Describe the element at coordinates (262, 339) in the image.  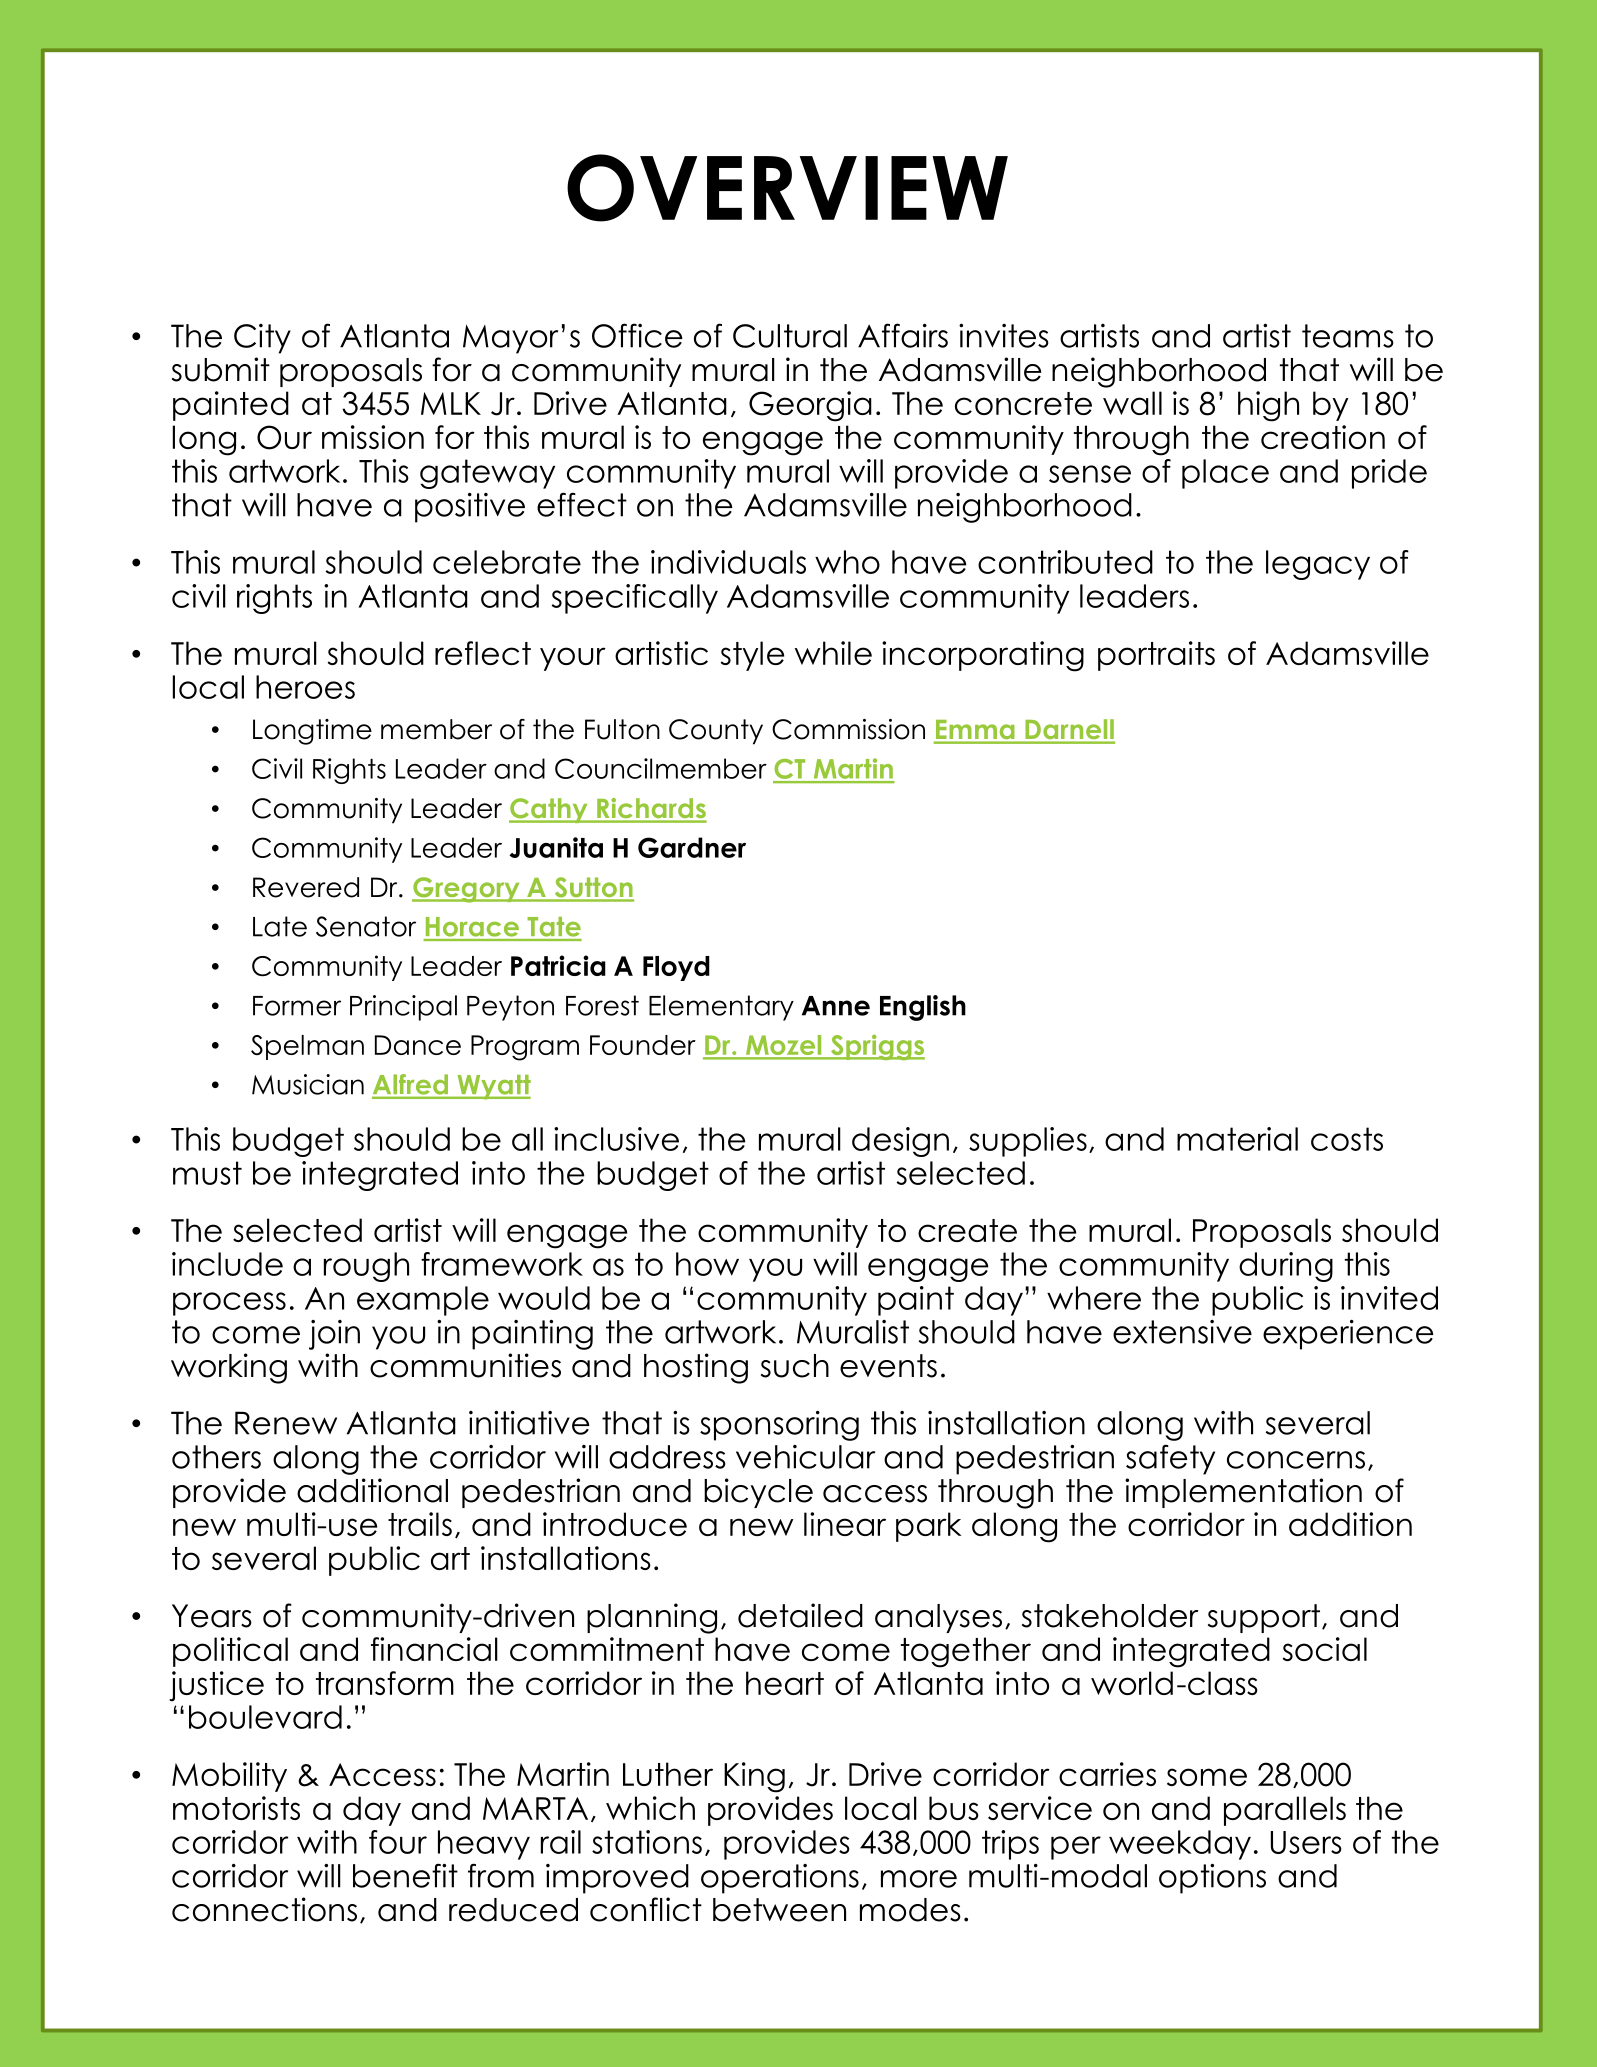
I see `City` at that location.
